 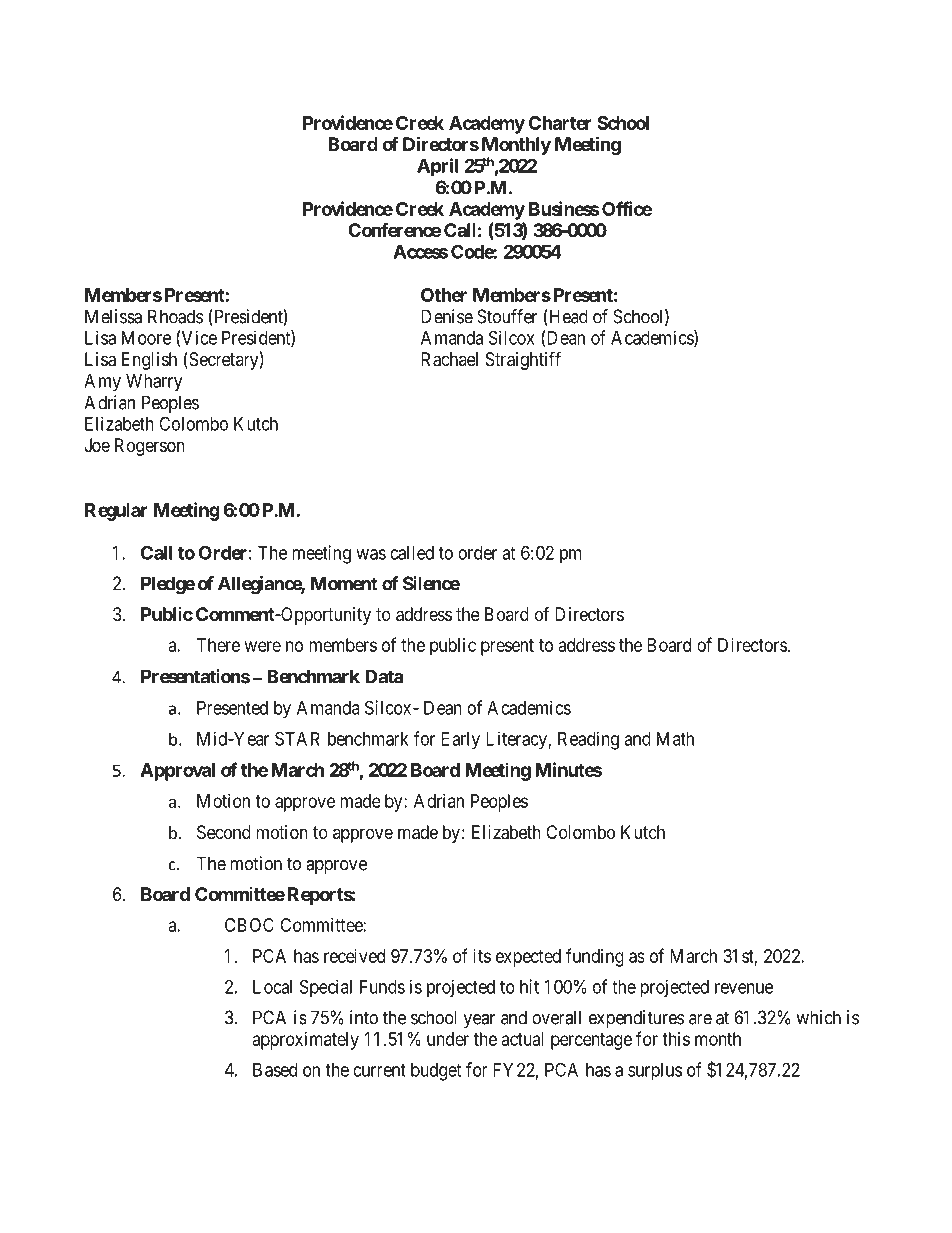 I want to click on Early, so click(x=460, y=741).
